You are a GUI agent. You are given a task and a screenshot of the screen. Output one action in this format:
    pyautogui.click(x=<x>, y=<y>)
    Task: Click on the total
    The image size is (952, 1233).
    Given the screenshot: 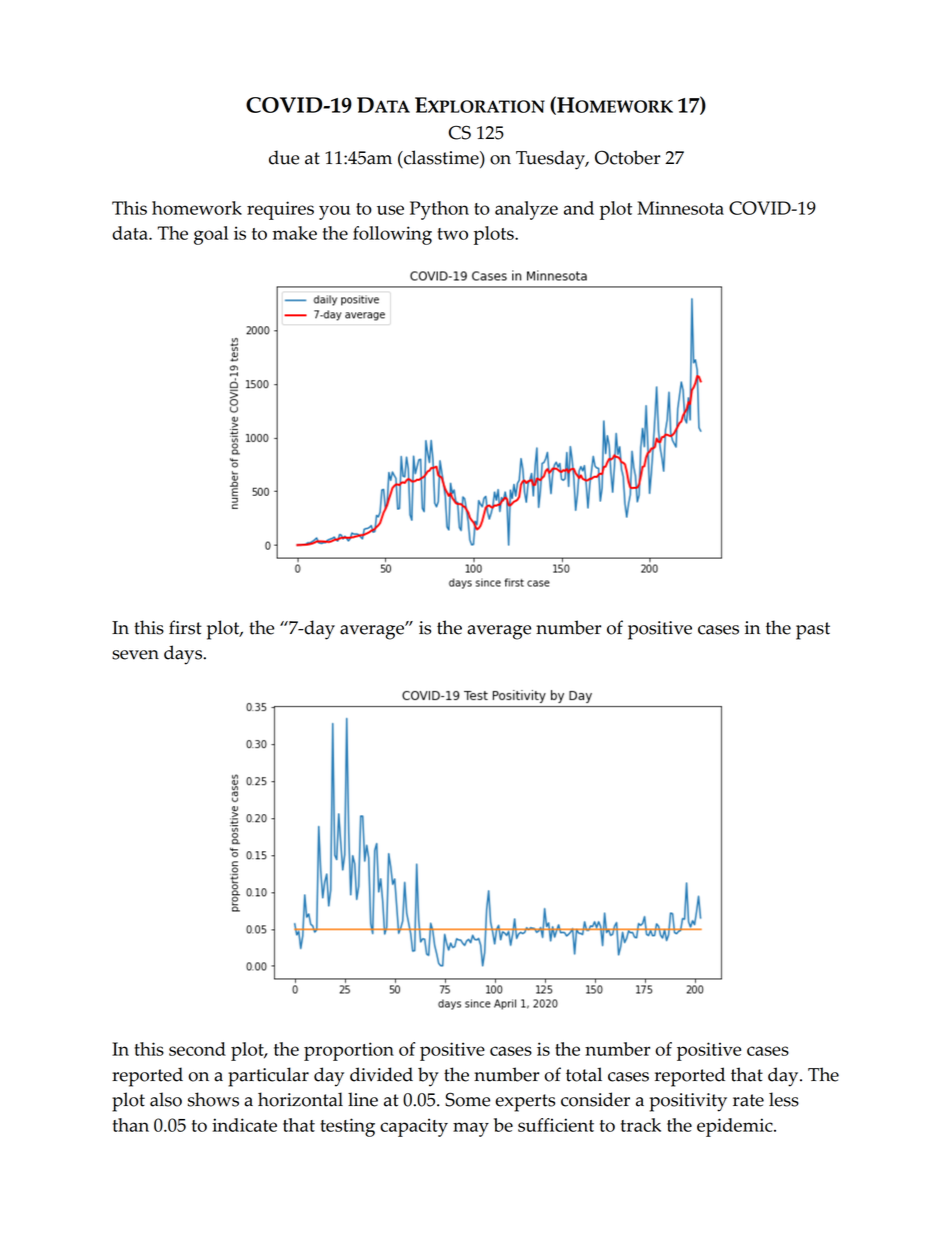 What is the action you would take?
    pyautogui.click(x=584, y=1074)
